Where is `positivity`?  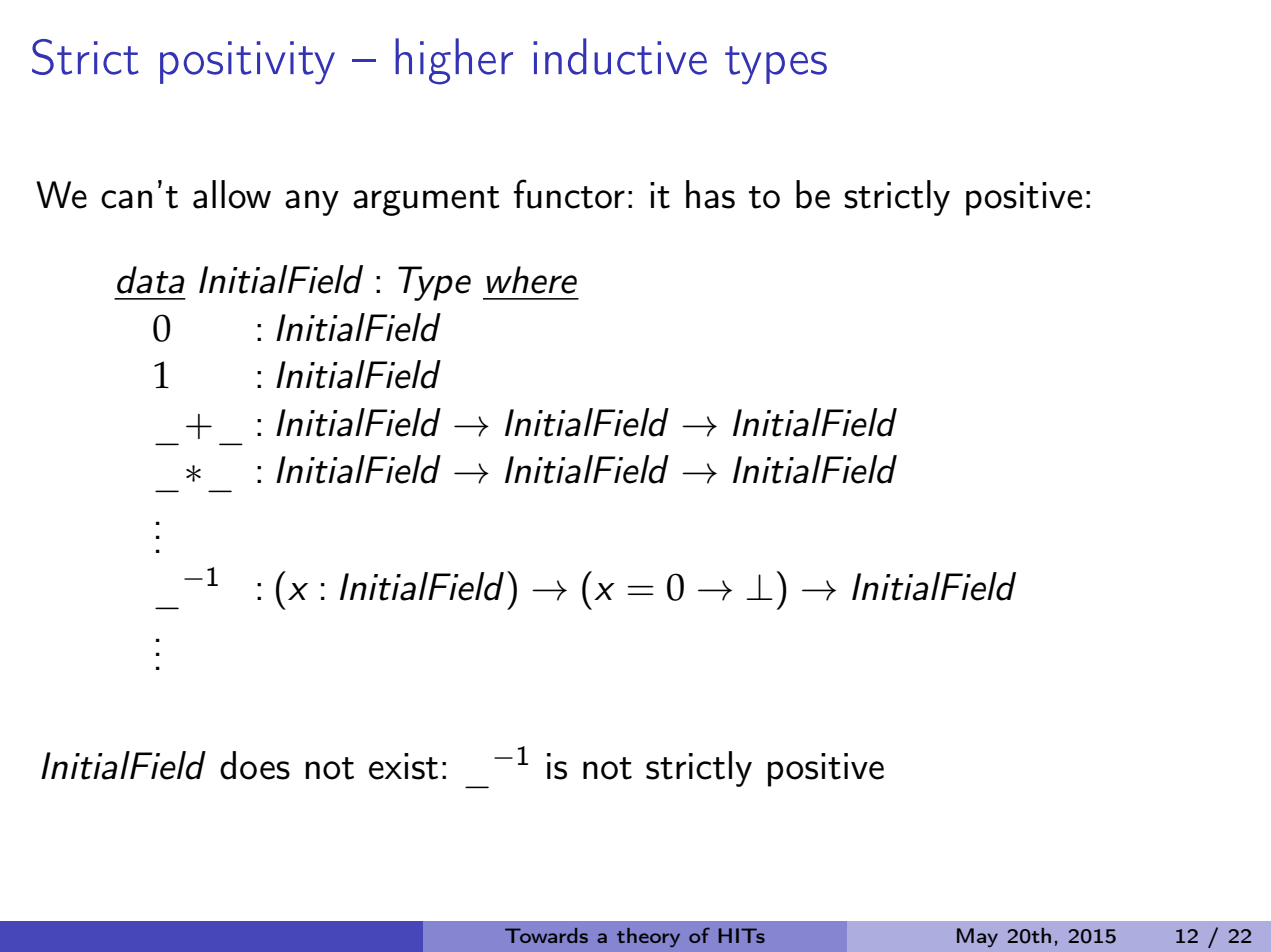
positivity is located at coordinates (247, 63).
